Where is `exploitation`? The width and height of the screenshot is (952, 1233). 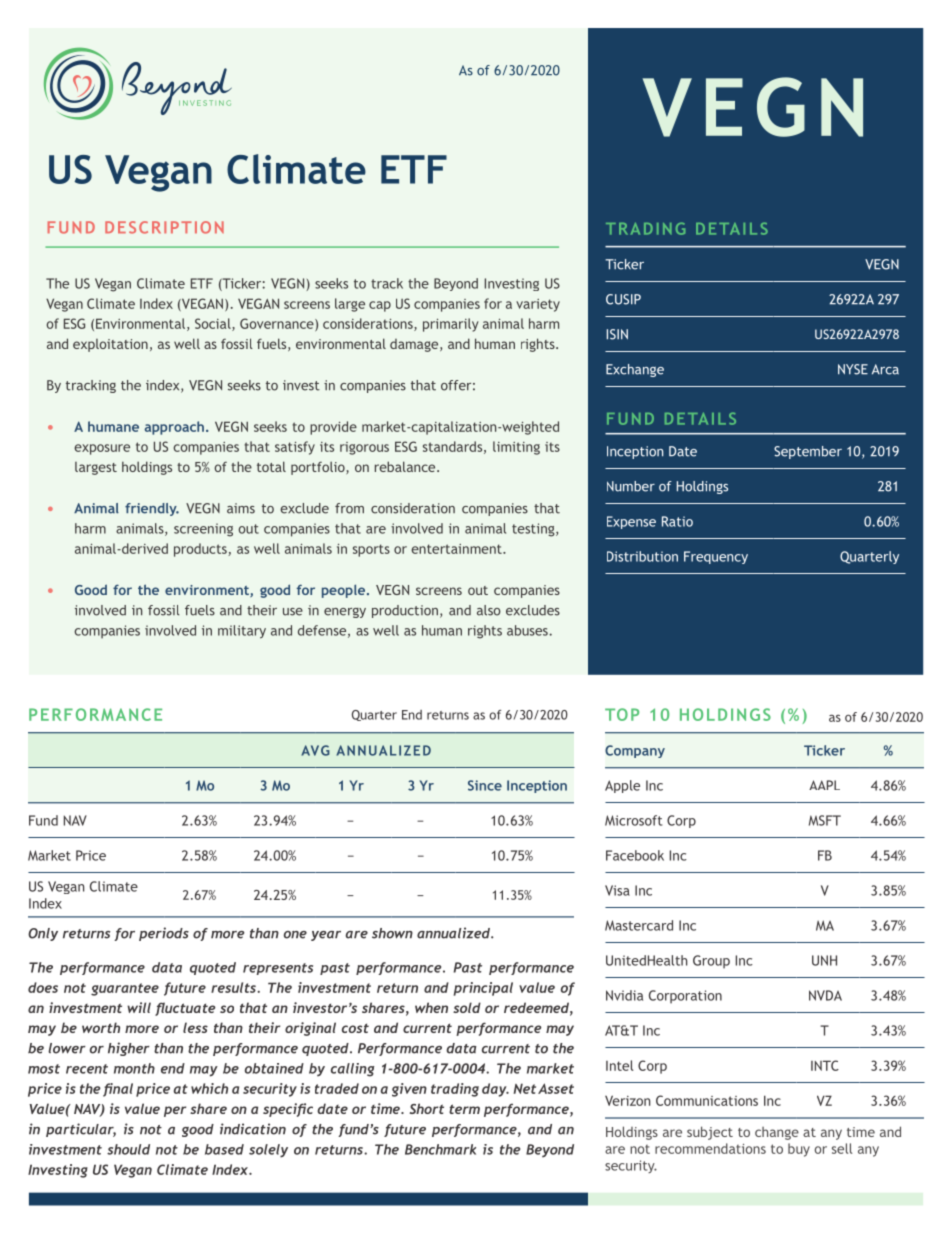
exploitation is located at coordinates (110, 345).
